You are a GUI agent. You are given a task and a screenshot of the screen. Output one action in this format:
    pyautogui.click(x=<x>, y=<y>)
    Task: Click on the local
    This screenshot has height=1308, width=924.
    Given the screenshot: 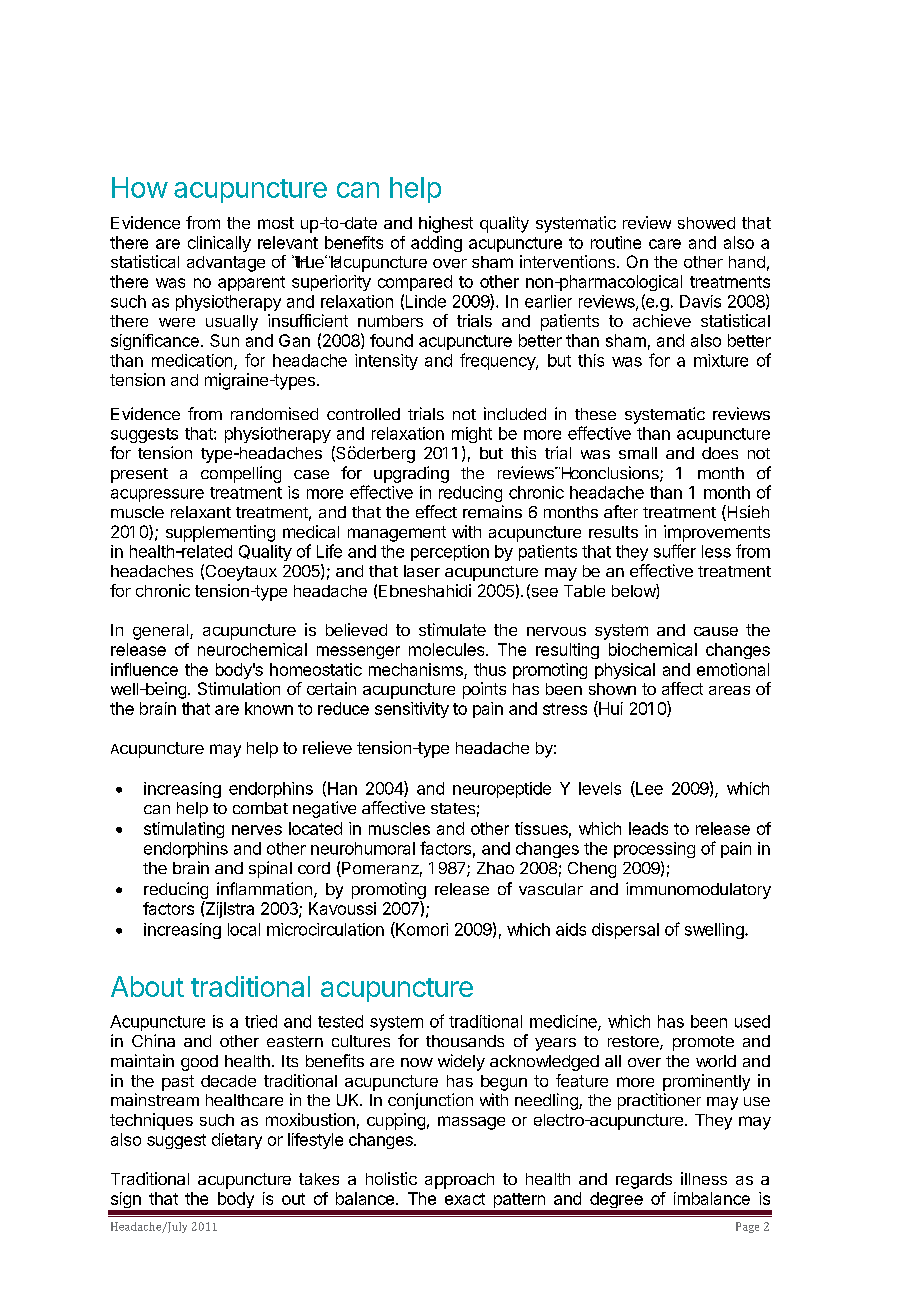 What is the action you would take?
    pyautogui.click(x=244, y=929)
